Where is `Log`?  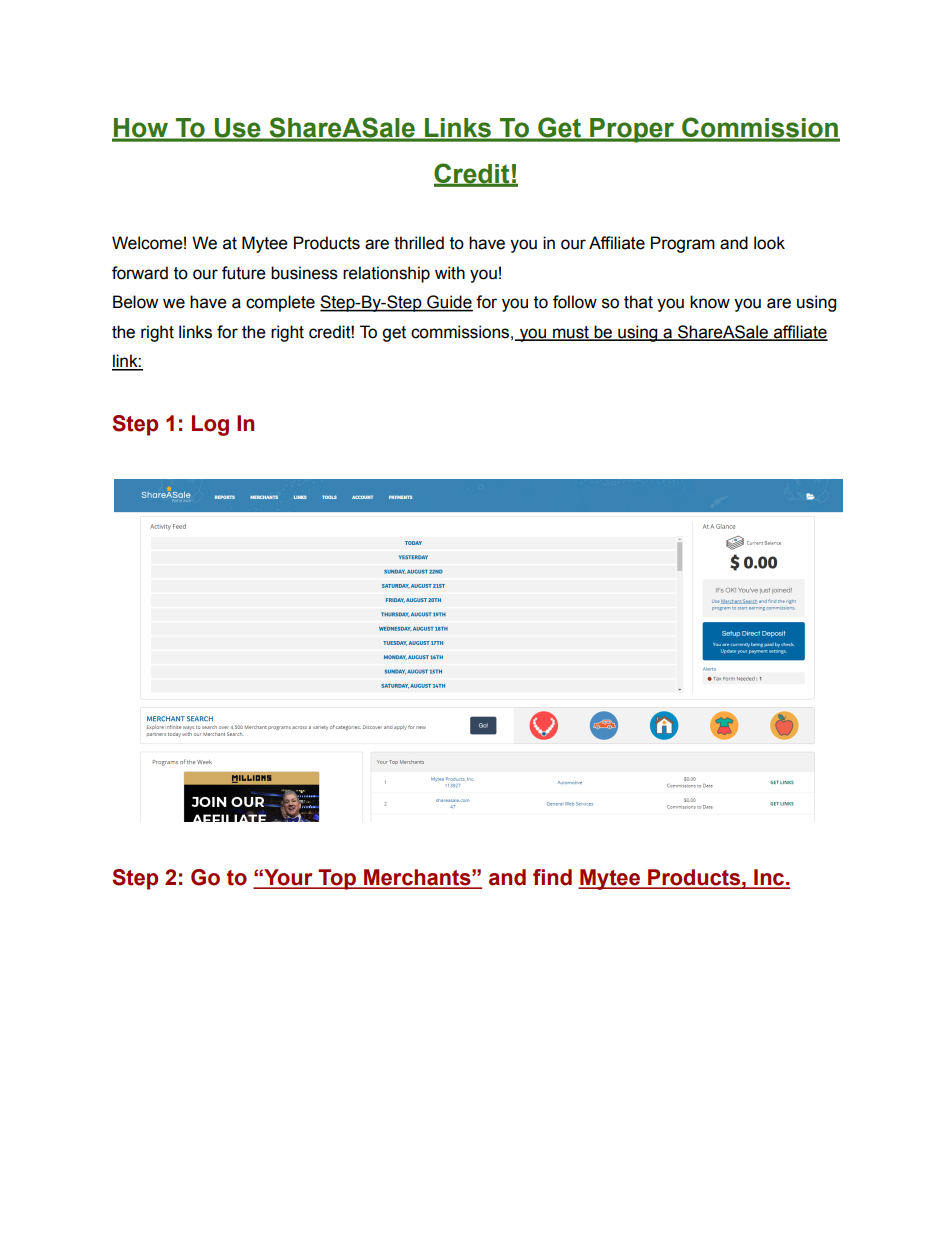
Log is located at coordinates (210, 425).
